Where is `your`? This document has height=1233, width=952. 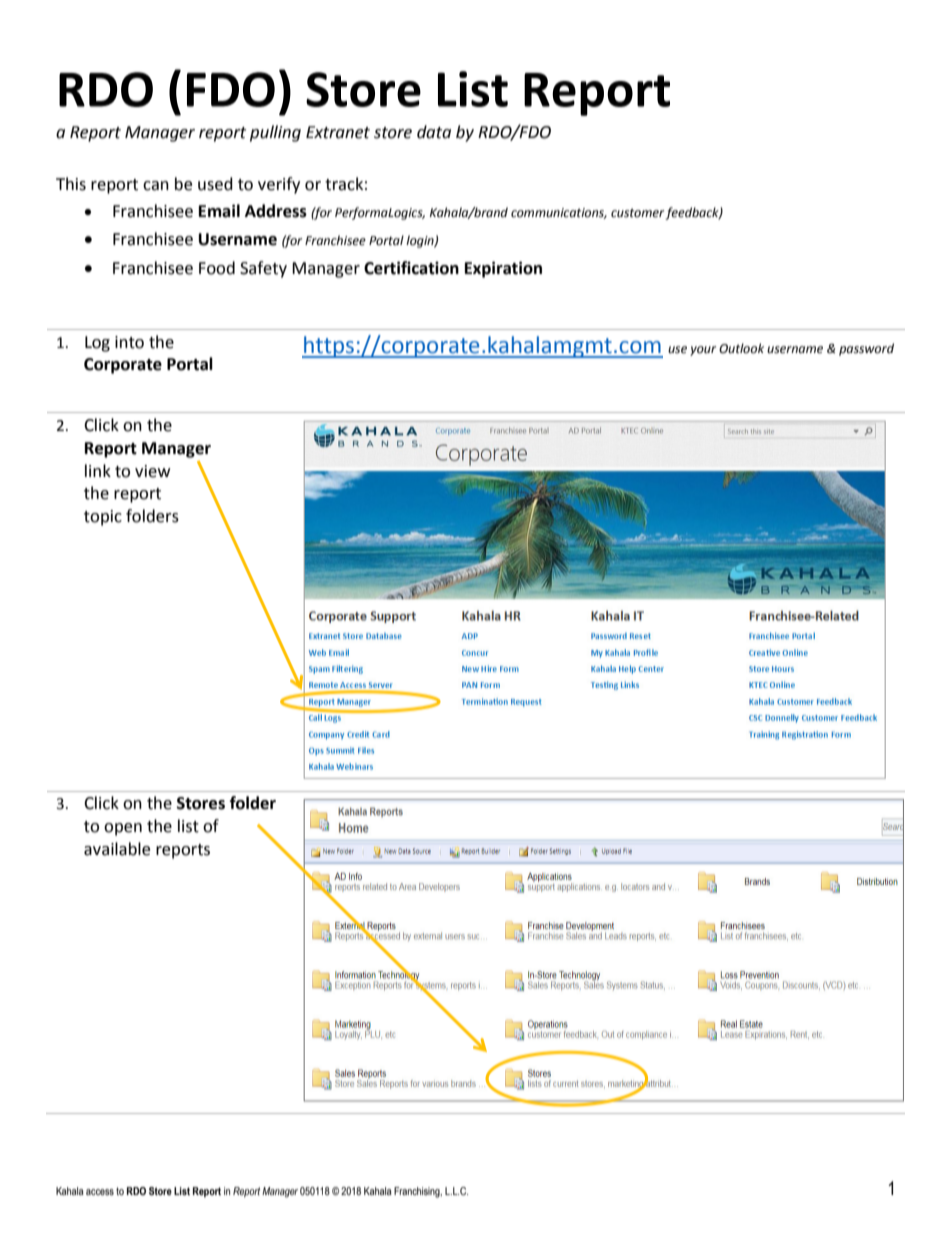 your is located at coordinates (703, 351).
